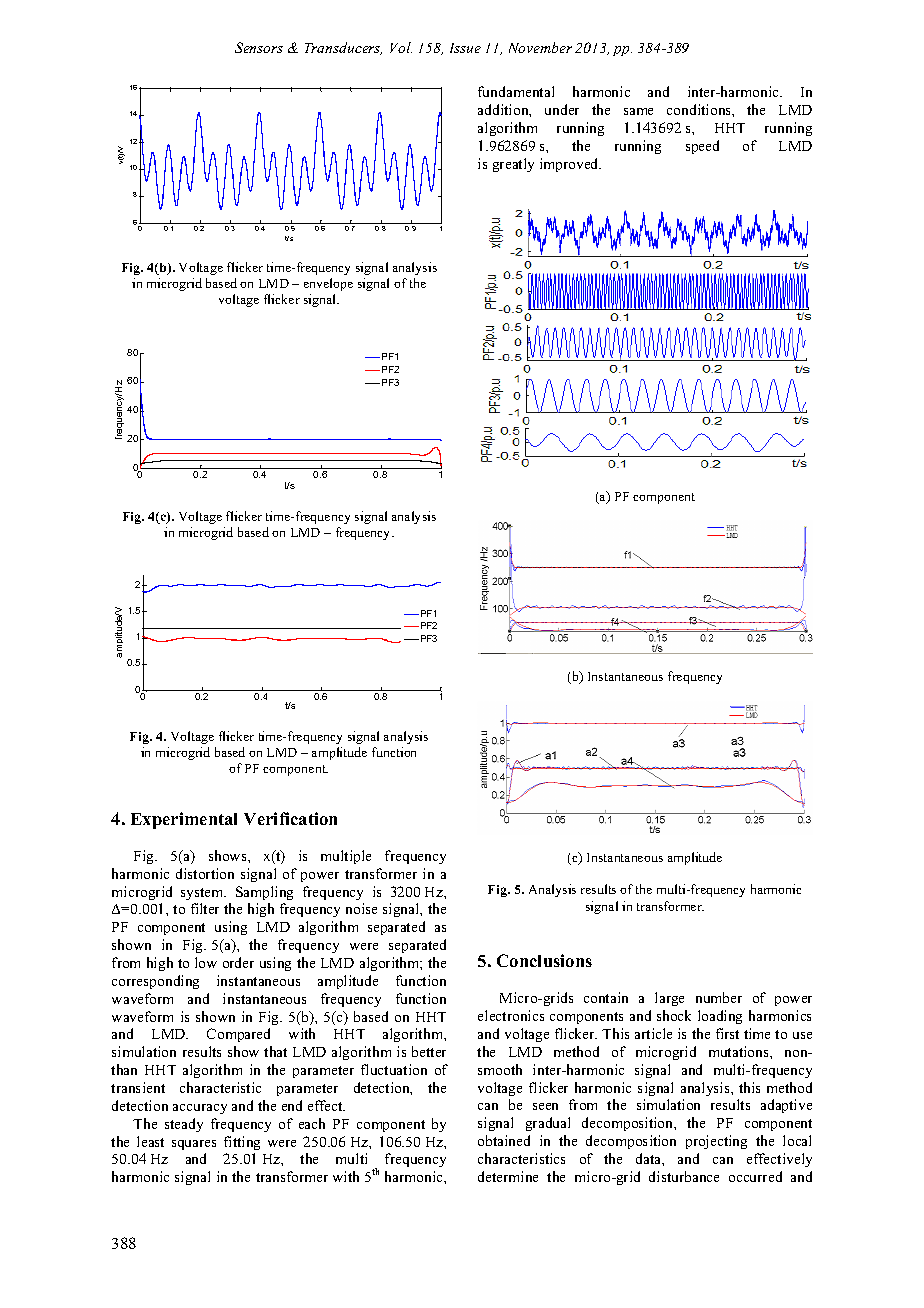 This document has width=924, height=1308. What do you see at coordinates (361, 908) in the document?
I see `noise` at bounding box center [361, 908].
